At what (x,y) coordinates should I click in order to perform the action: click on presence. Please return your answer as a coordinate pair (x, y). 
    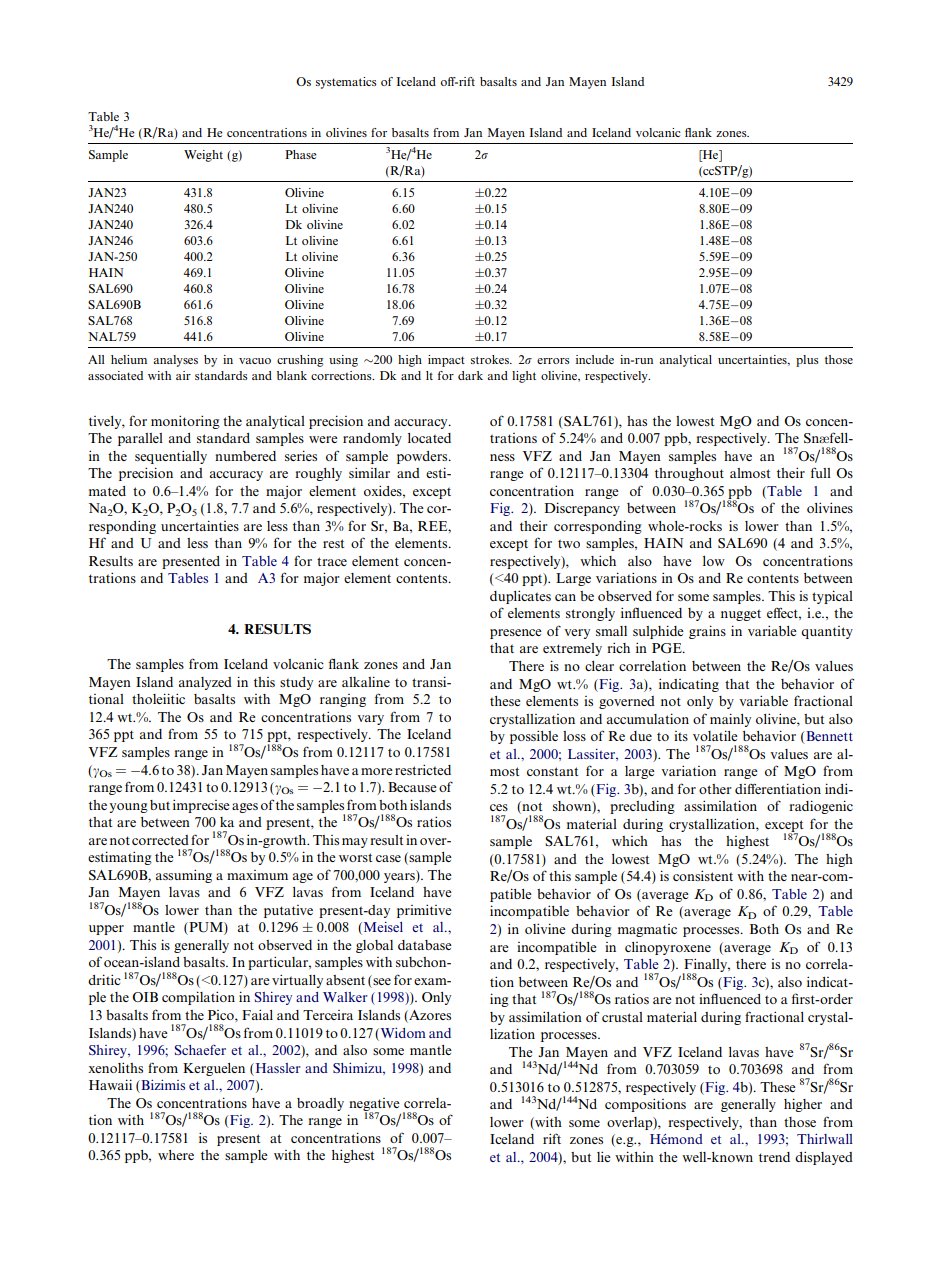
    Looking at the image, I should click on (516, 634).
